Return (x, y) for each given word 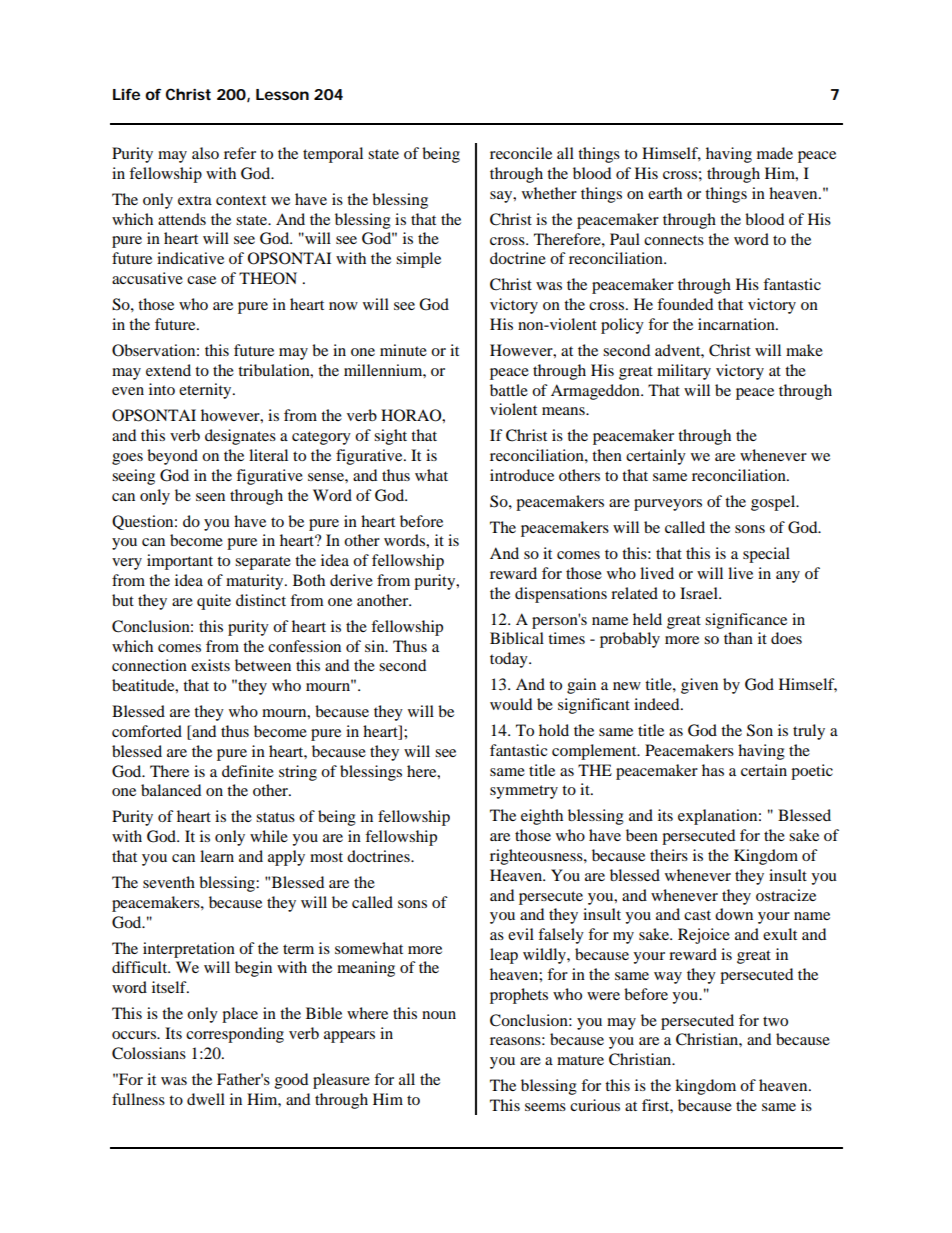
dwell (206, 1099)
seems (545, 1107)
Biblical (517, 638)
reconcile (521, 153)
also (205, 153)
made (775, 153)
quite (214, 602)
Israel (700, 593)
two (775, 1021)
